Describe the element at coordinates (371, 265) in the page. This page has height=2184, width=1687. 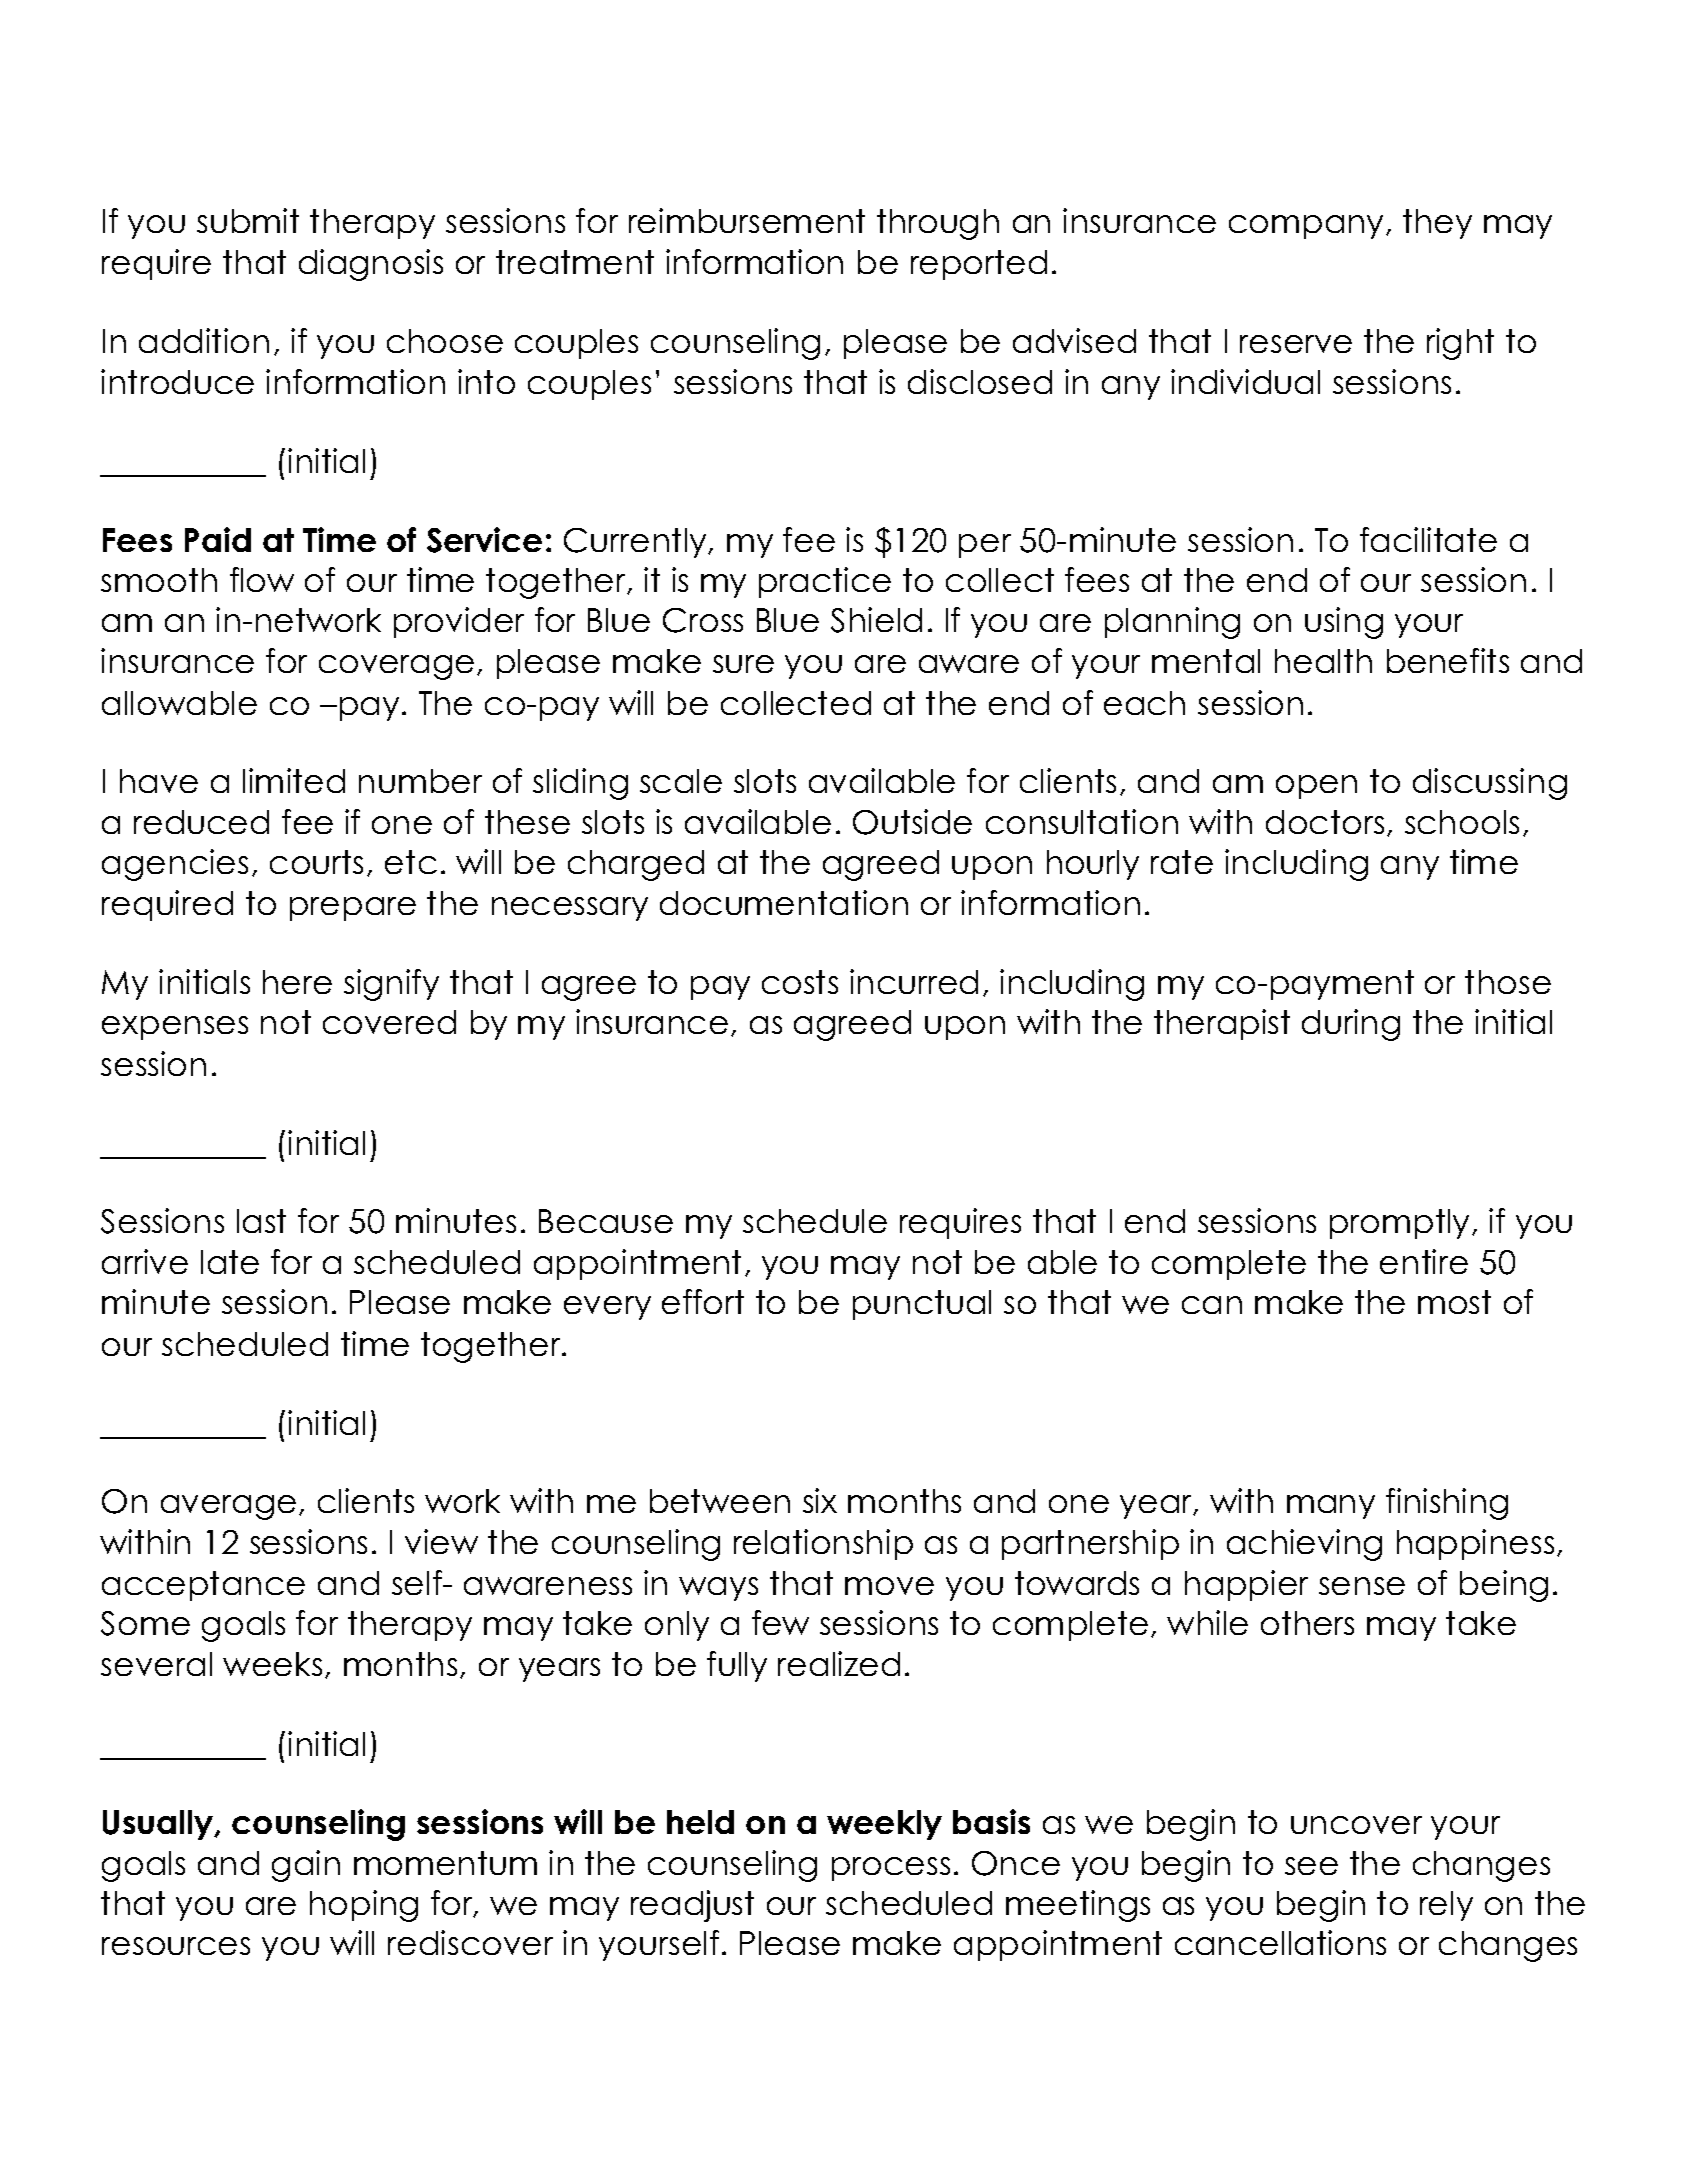
I see `diagnosis` at that location.
